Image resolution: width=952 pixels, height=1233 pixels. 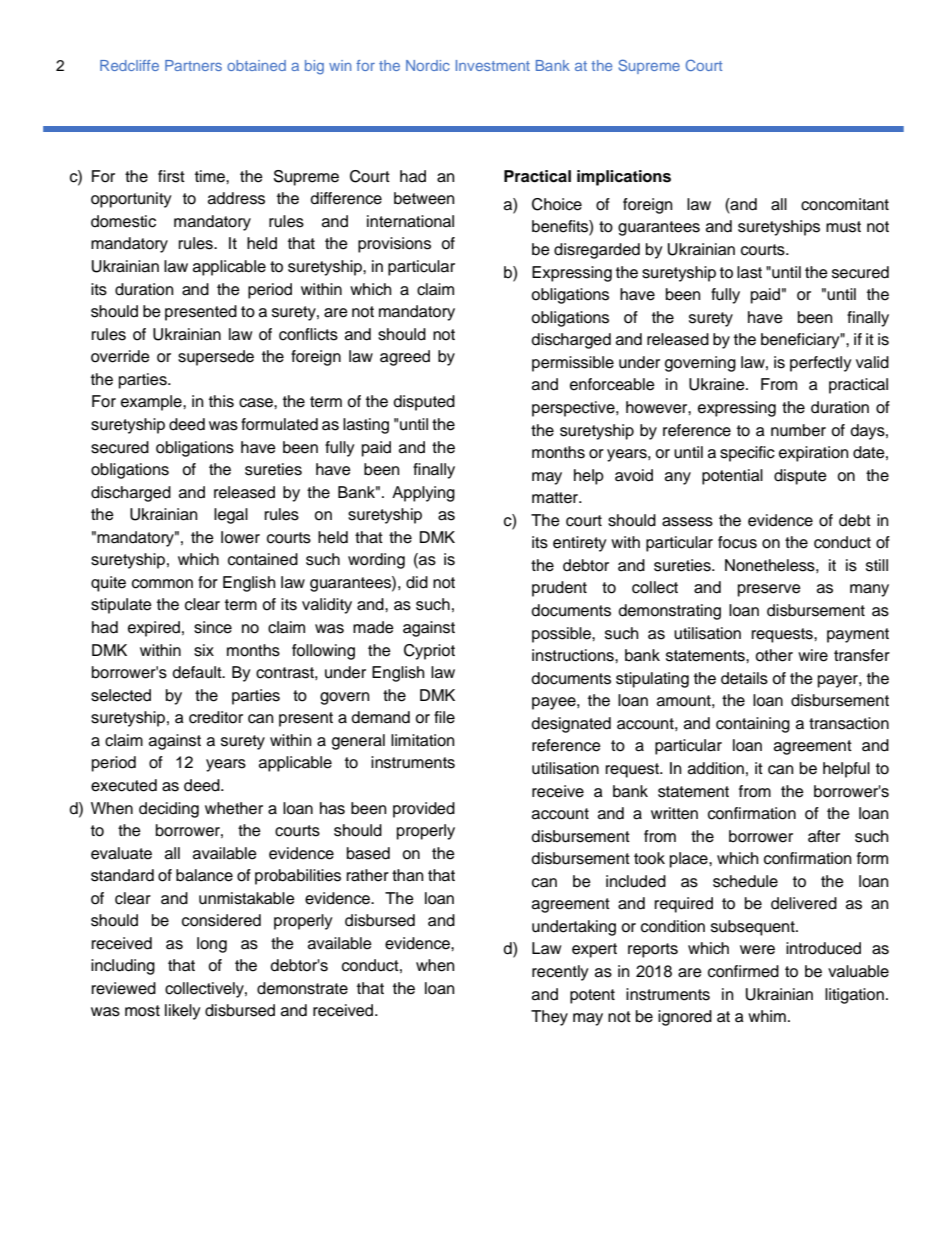 What do you see at coordinates (560, 973) in the screenshot?
I see `recently` at bounding box center [560, 973].
